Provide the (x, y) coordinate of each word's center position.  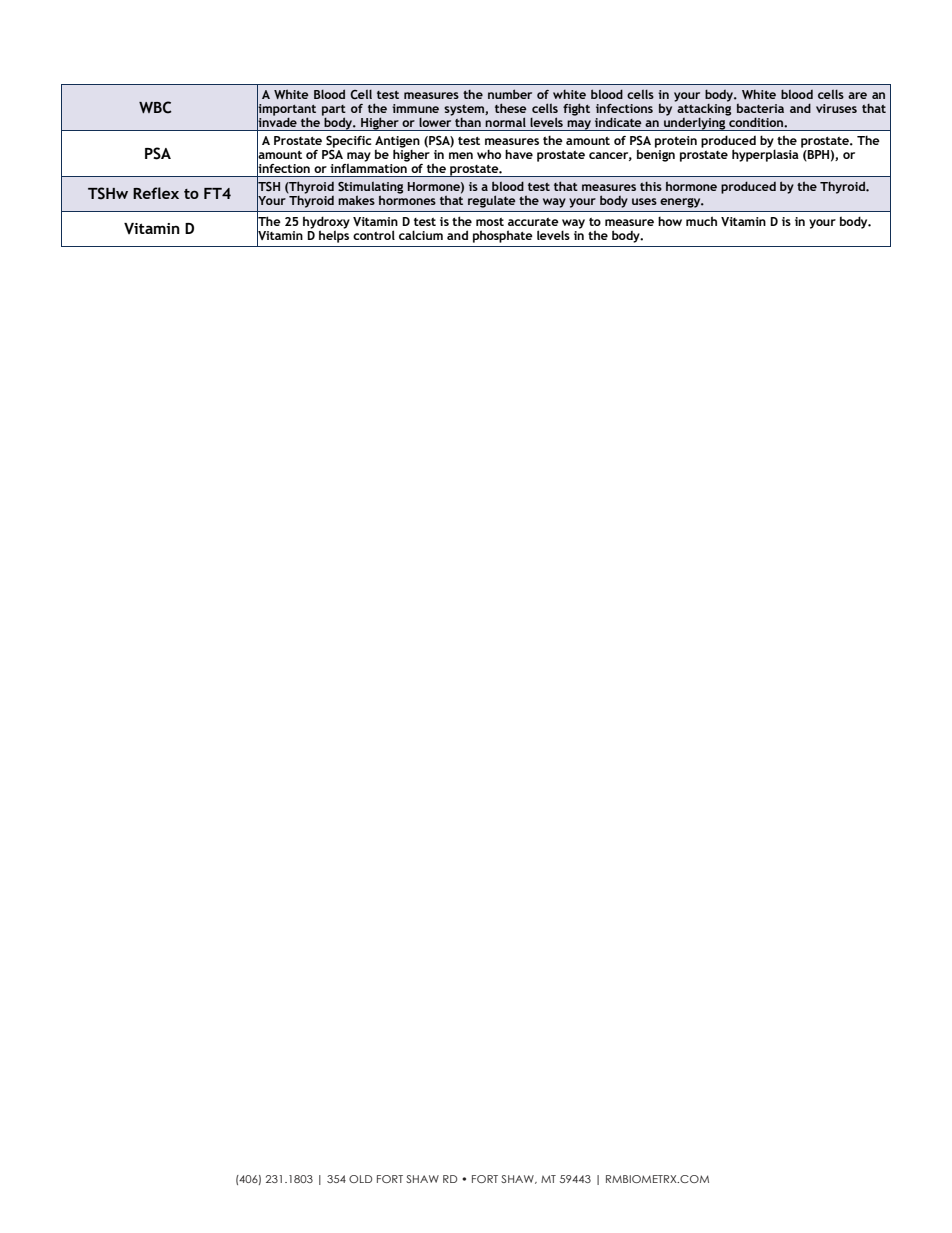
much (701, 221)
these (511, 108)
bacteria (760, 108)
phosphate (503, 236)
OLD (360, 1179)
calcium (421, 235)
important (286, 110)
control (374, 235)
